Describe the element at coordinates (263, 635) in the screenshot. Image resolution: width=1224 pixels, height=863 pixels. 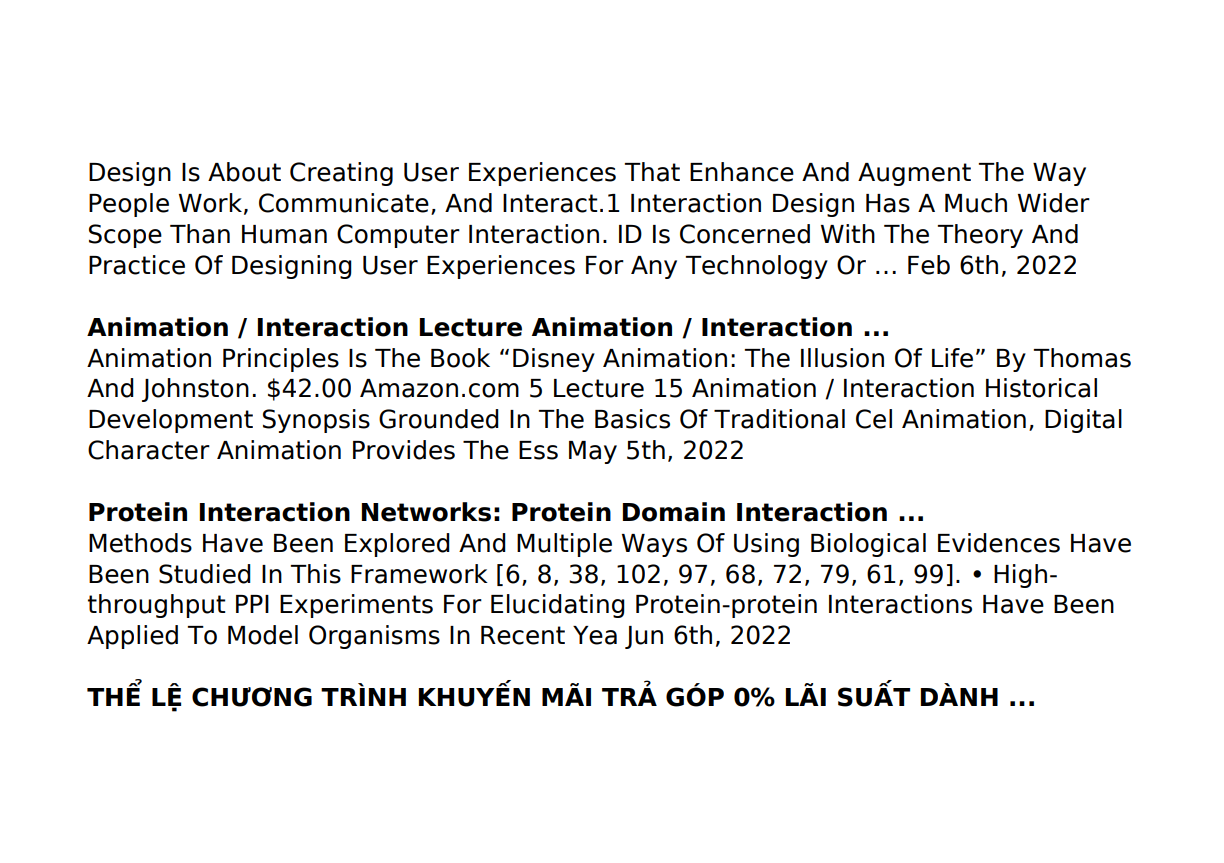
I see `Model` at that location.
